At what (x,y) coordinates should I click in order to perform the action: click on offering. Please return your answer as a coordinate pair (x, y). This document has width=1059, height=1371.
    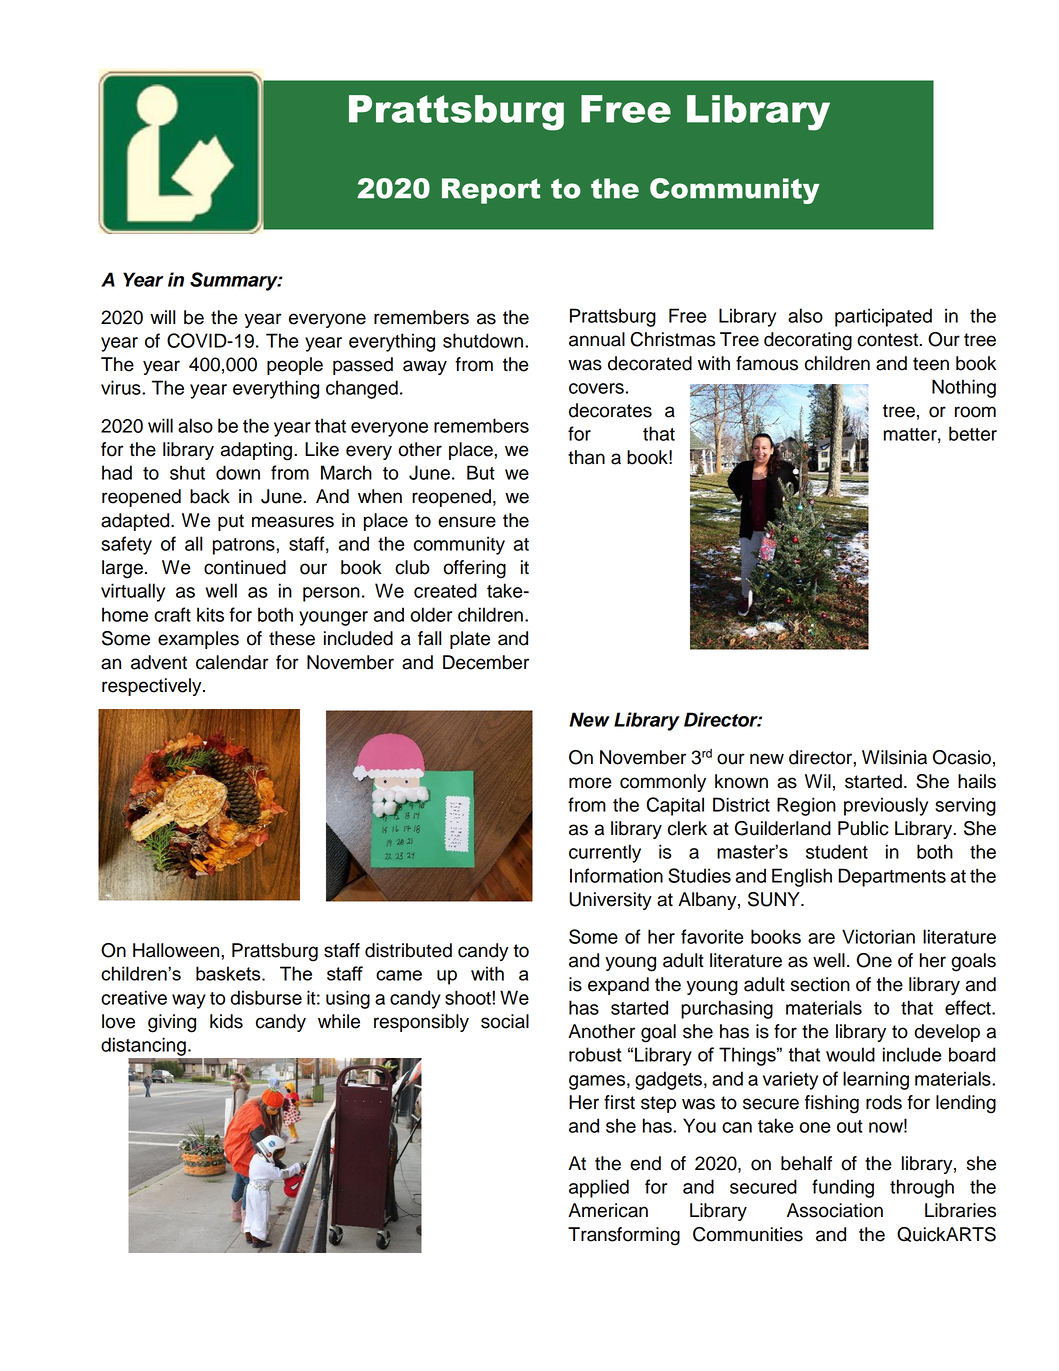
    Looking at the image, I should click on (474, 569).
